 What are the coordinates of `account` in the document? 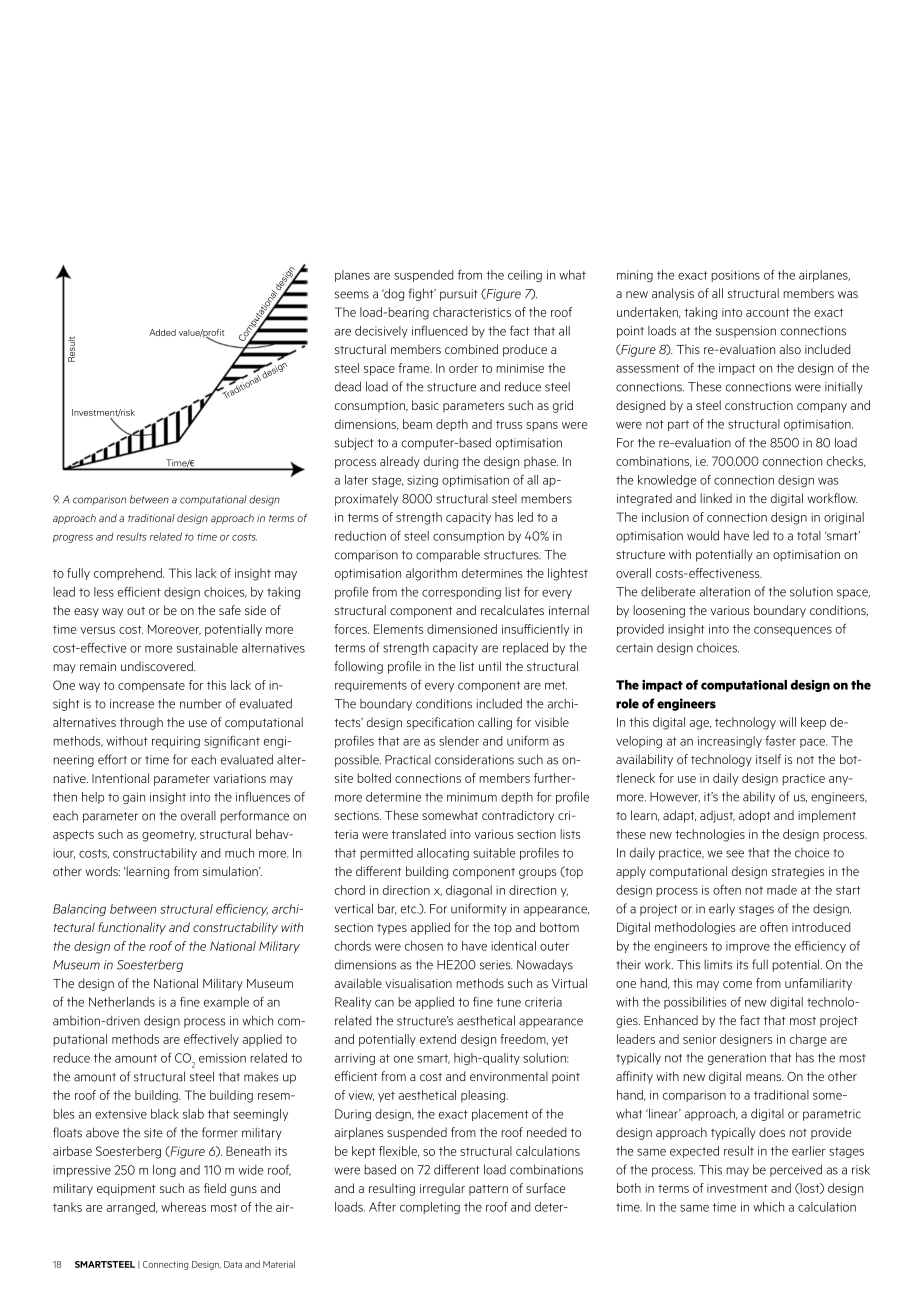 It's located at (767, 312).
